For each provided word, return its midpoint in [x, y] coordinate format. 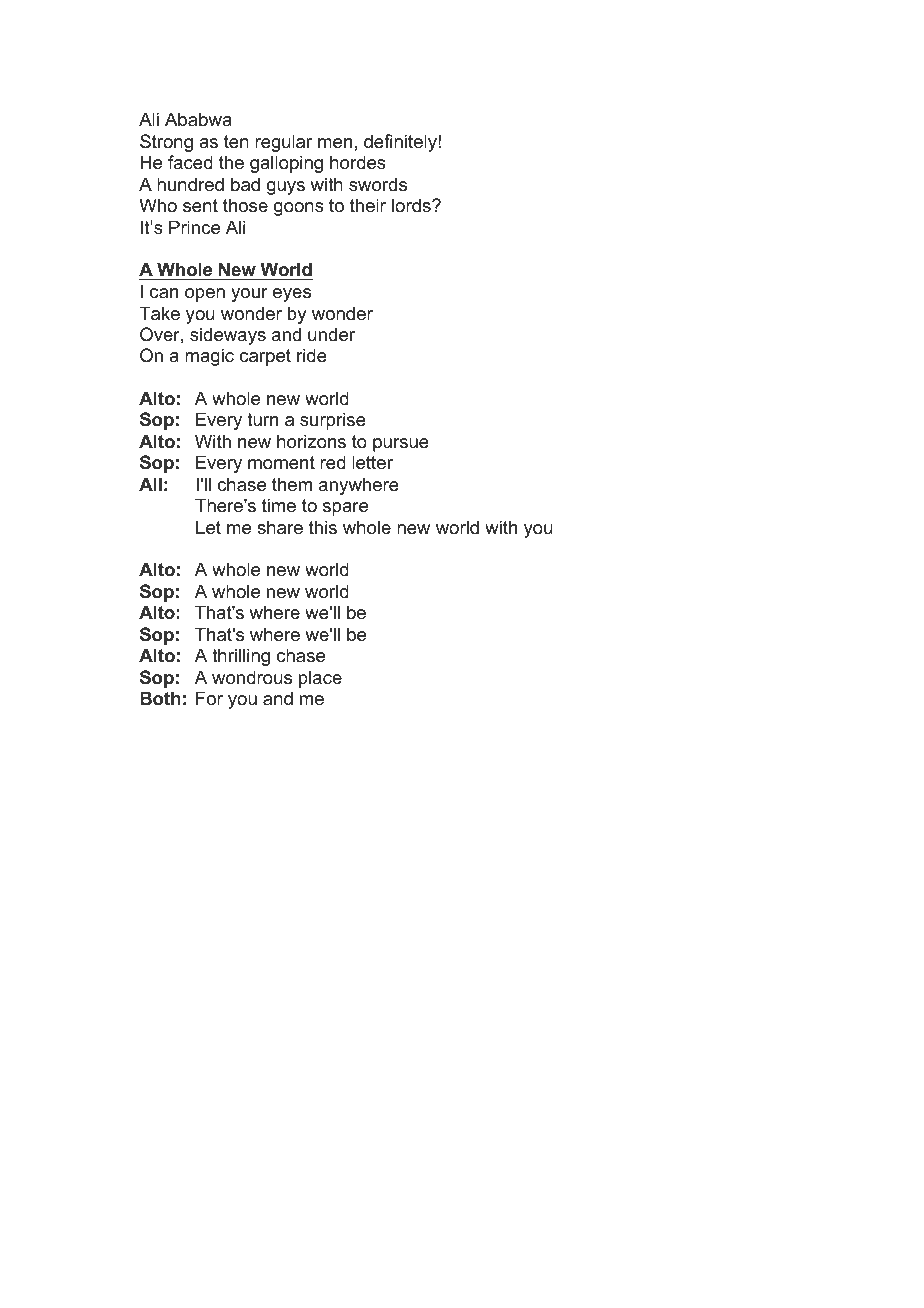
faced [190, 162]
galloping [286, 164]
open [205, 295]
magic [209, 357]
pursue [401, 445]
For [209, 698]
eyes [292, 295]
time [279, 505]
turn [262, 419]
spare [345, 509]
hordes [358, 162]
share [280, 527]
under [331, 334]
